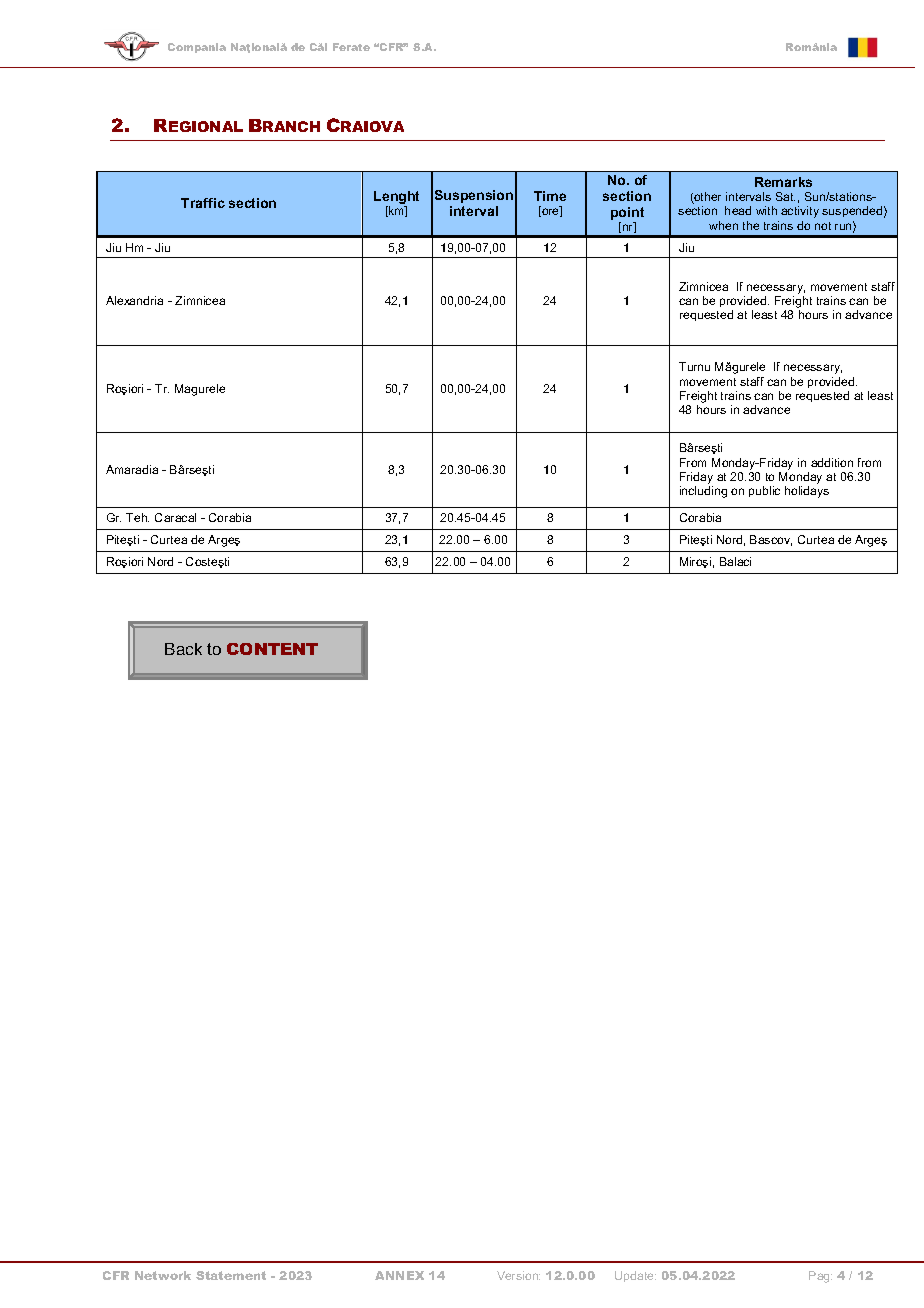 This page has height=1308, width=924. I want to click on including, so click(703, 492).
